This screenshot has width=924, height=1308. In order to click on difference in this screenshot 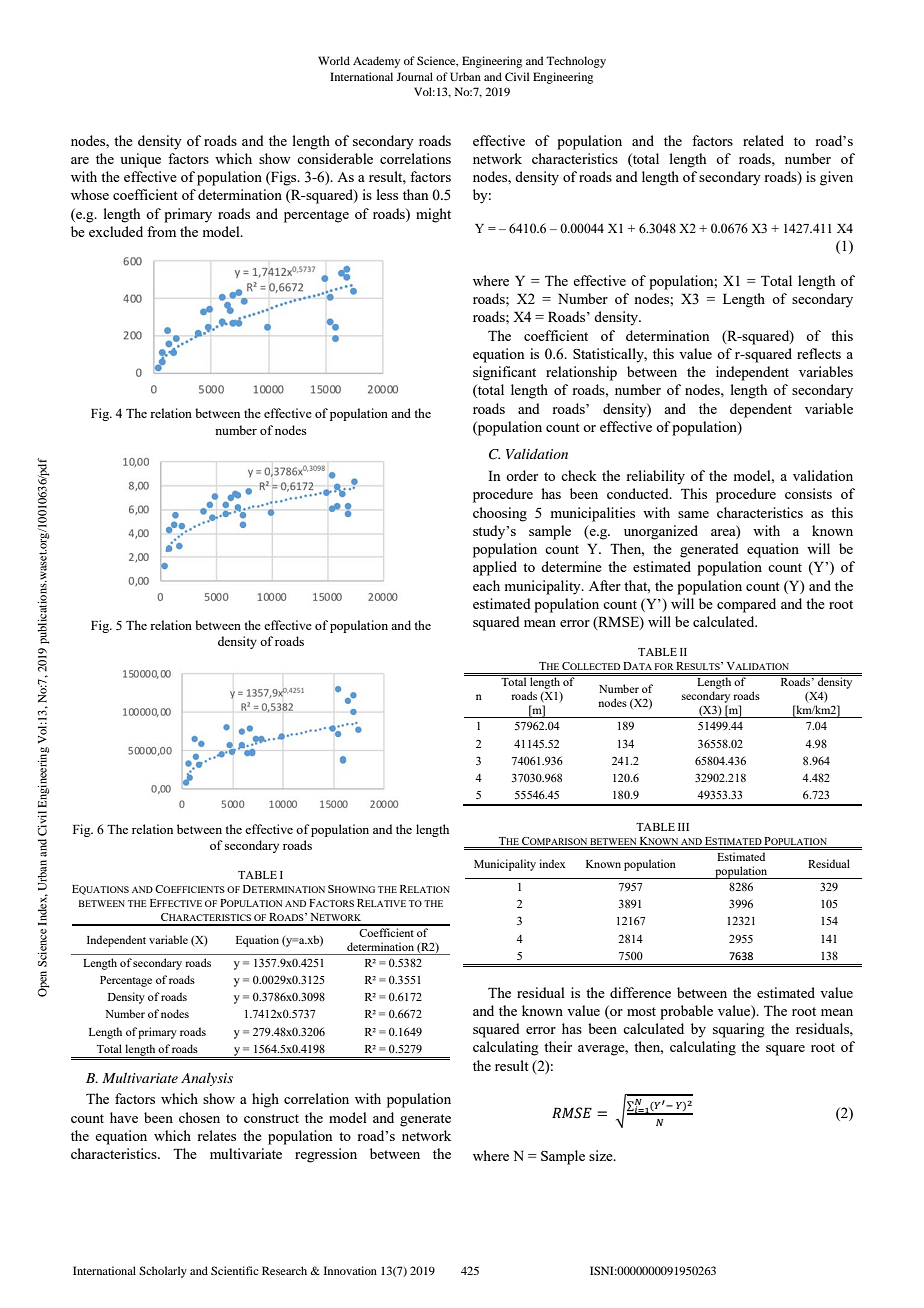, I will do `click(640, 992)`.
